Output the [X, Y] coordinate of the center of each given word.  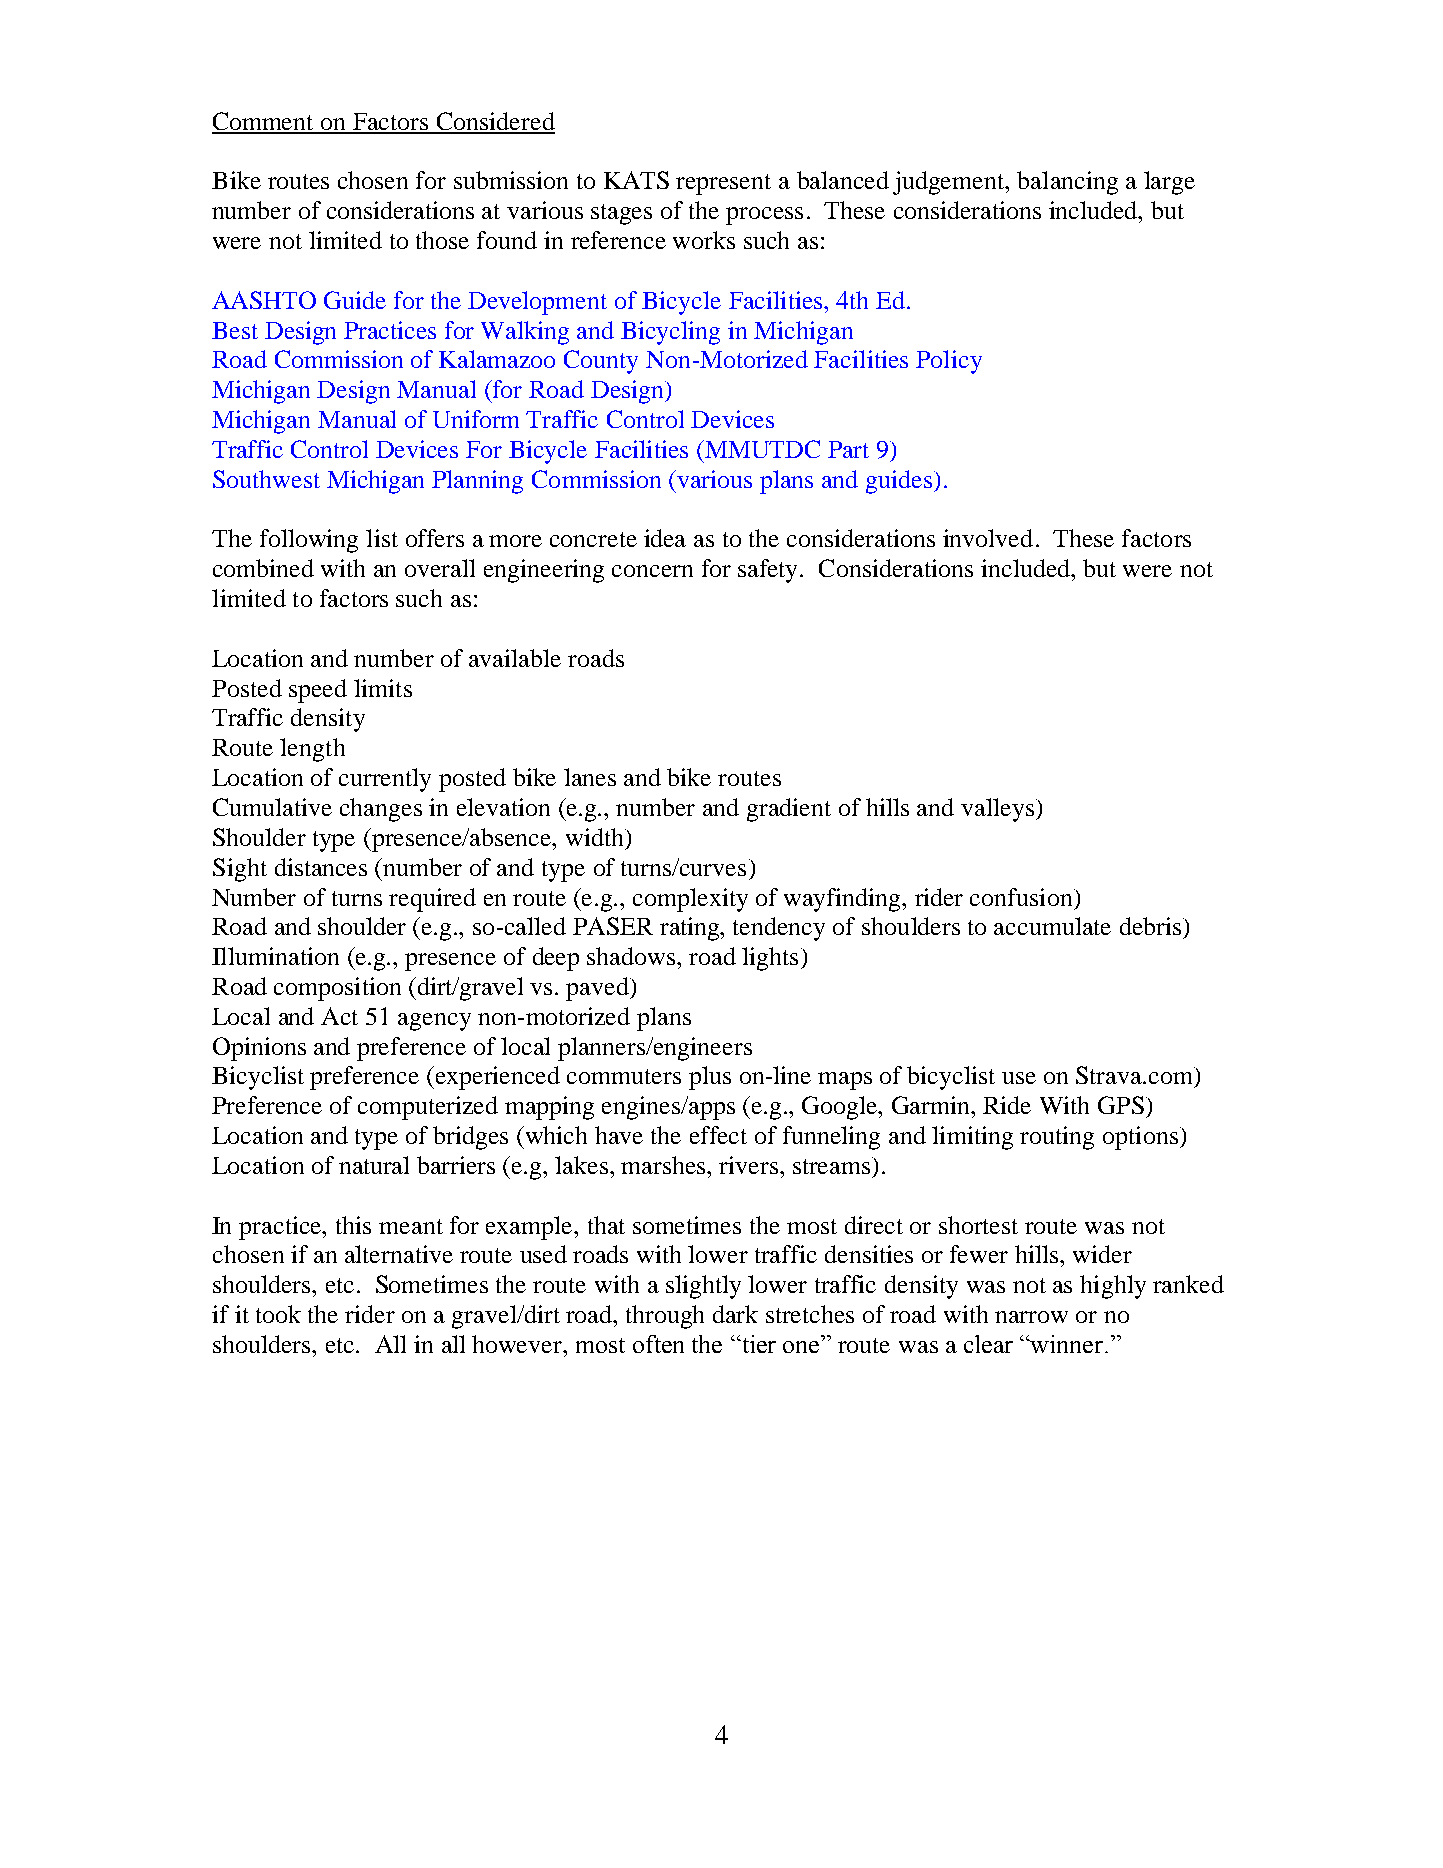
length [312, 750]
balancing [1067, 183]
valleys [997, 810]
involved [988, 538]
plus [710, 1078]
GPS [1121, 1105]
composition [337, 989]
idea [665, 538]
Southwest [266, 479]
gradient [789, 810]
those [442, 240]
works [704, 240]
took [278, 1314]
